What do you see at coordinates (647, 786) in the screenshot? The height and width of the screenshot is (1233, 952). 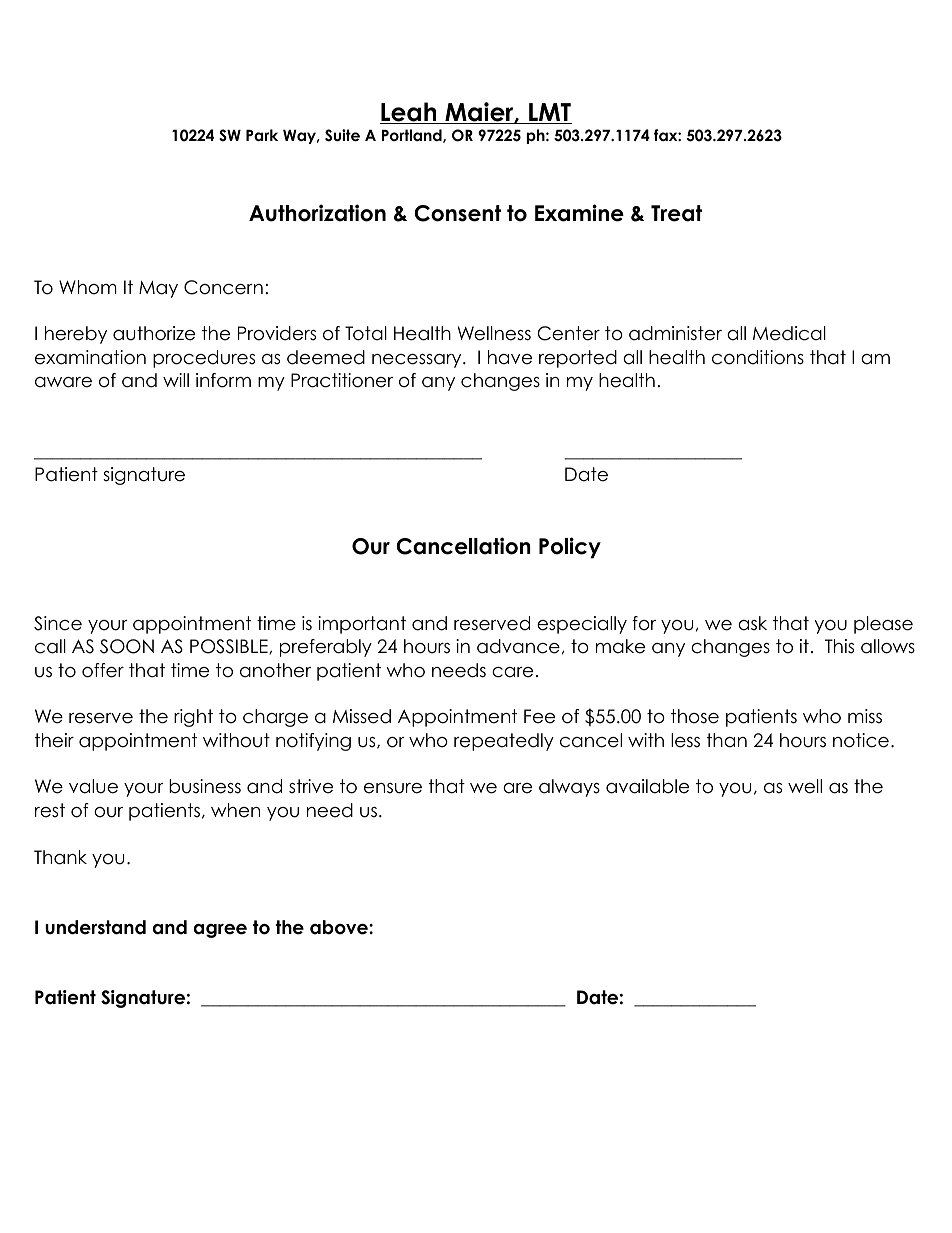 I see `available` at bounding box center [647, 786].
